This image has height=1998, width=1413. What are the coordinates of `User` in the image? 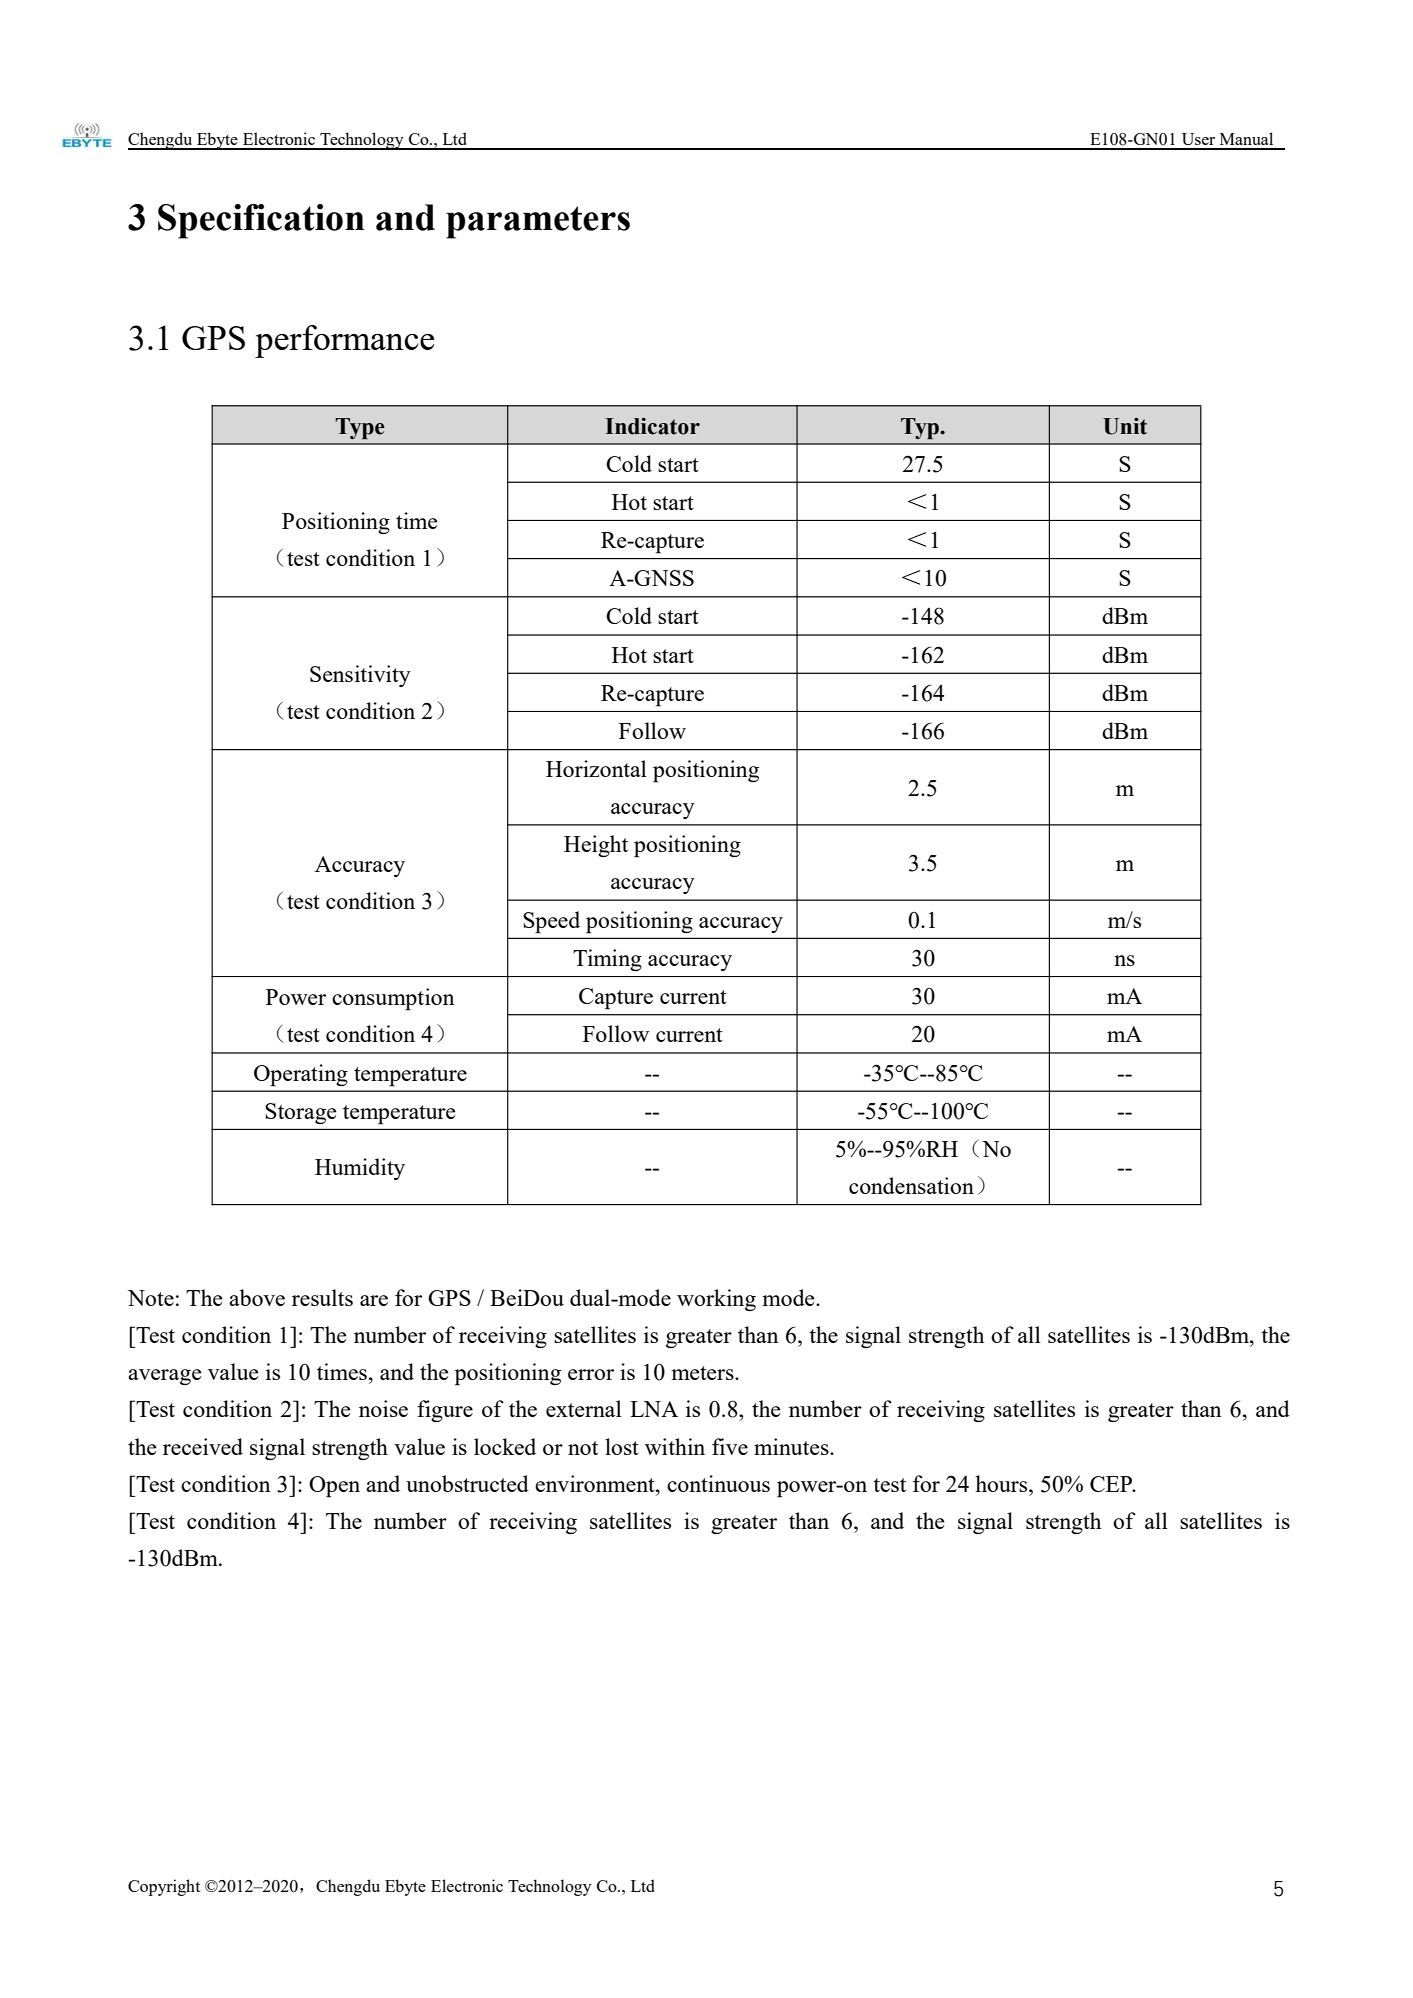 It's located at (1198, 139).
